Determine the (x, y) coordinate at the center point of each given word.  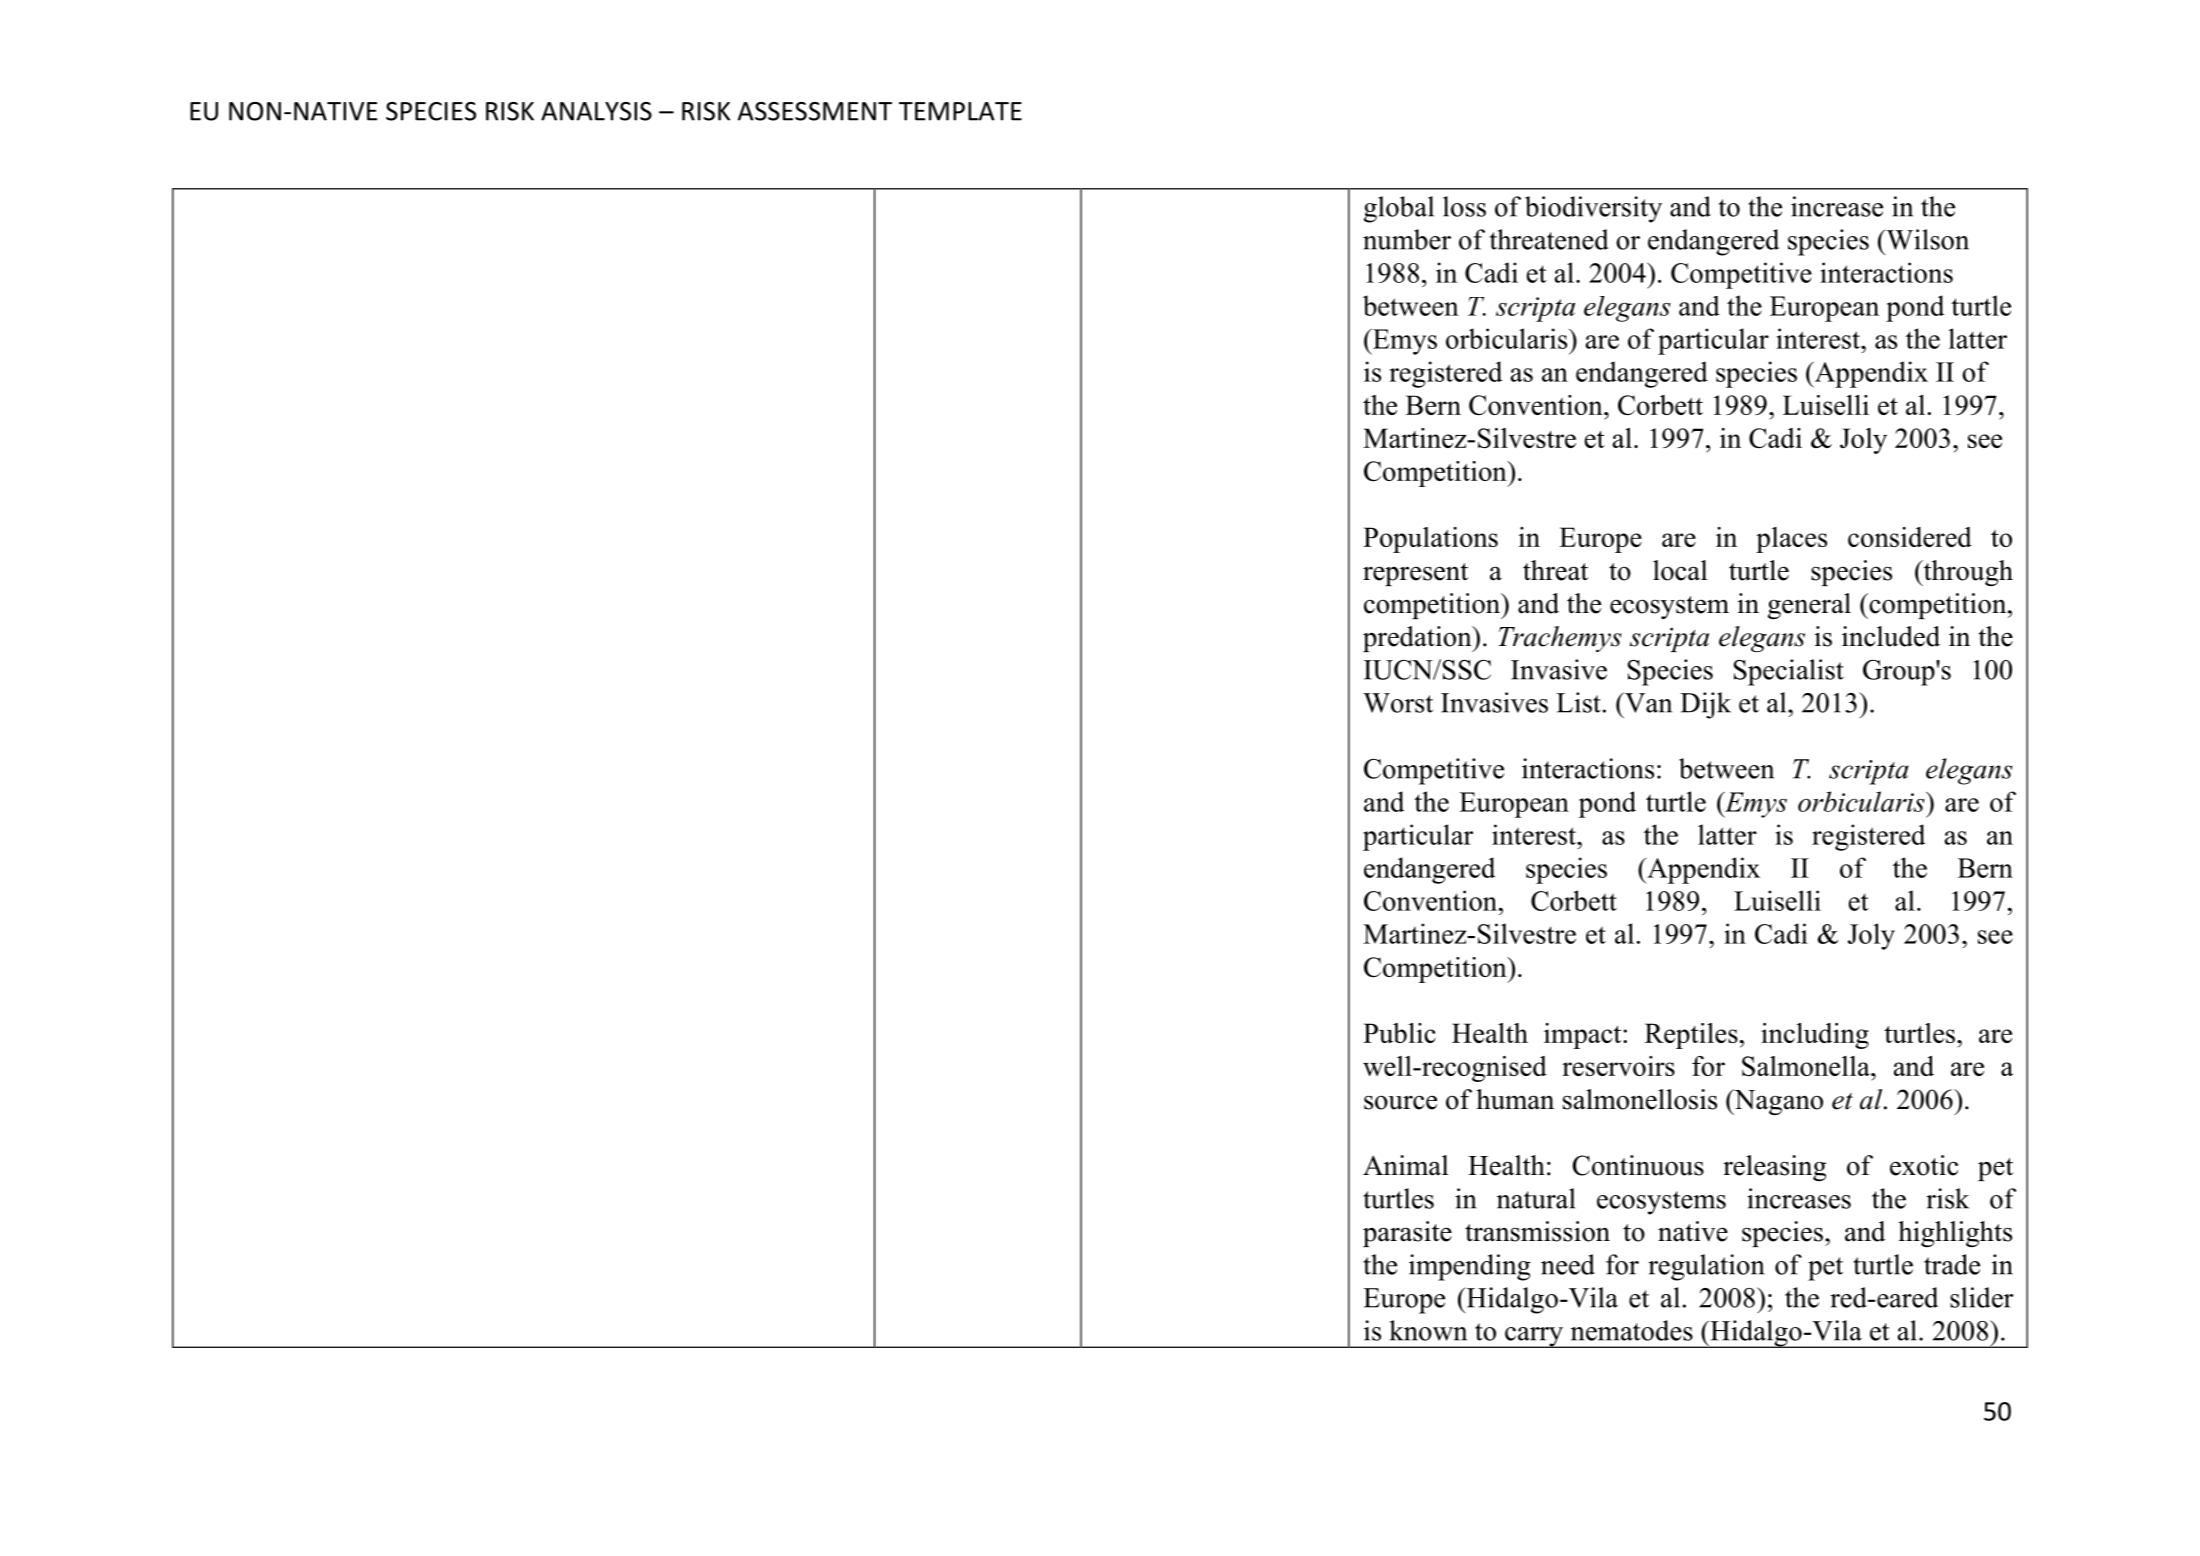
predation (1418, 639)
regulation (1706, 1267)
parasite (1407, 1234)
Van (1647, 702)
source (1400, 1102)
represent (1415, 574)
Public (1399, 1033)
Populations (1430, 540)
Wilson (1926, 239)
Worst (1398, 703)
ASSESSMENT (815, 111)
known (1428, 1330)
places (1791, 540)
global (1399, 209)
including (1815, 1036)
